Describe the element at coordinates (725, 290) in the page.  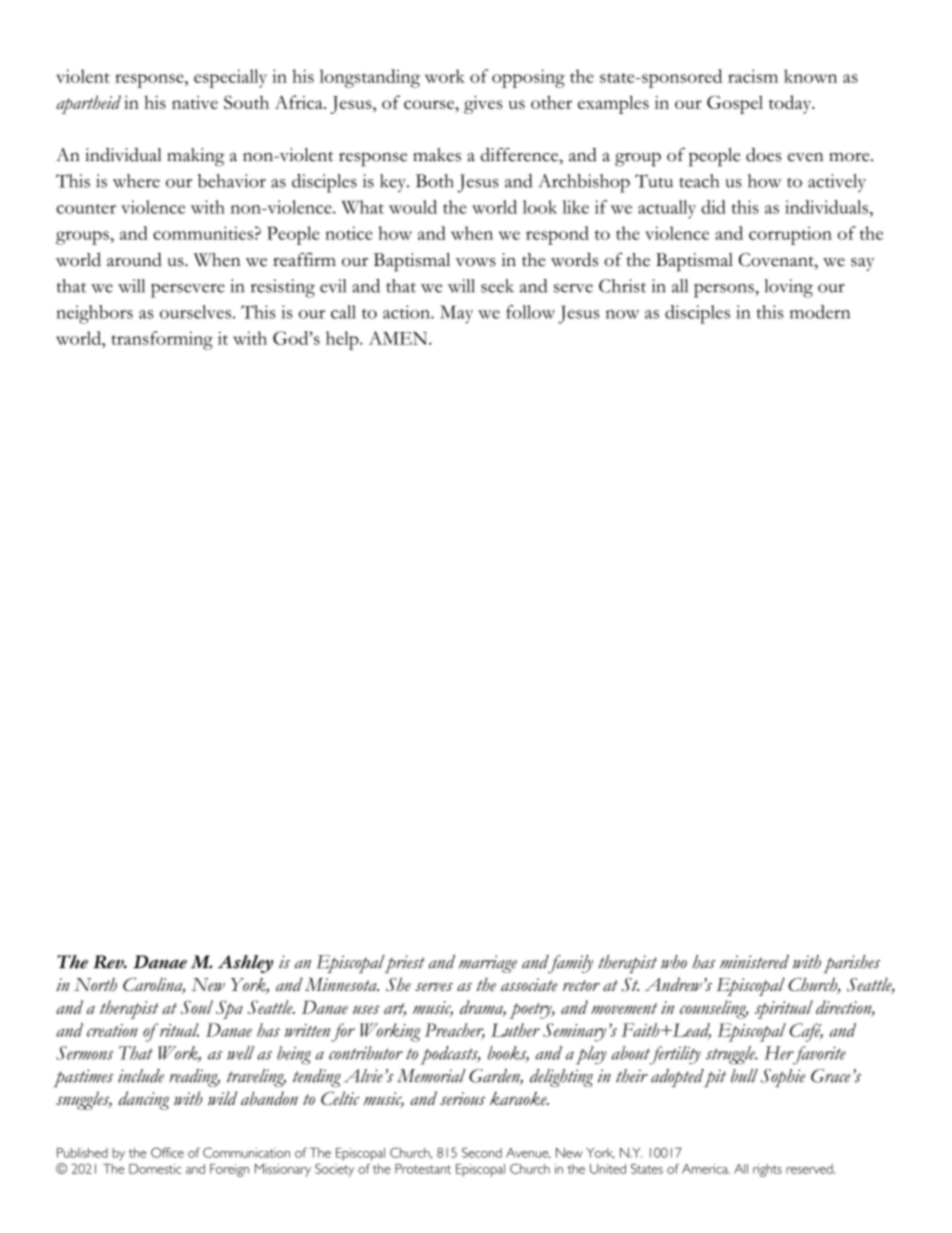
I see `persons` at that location.
